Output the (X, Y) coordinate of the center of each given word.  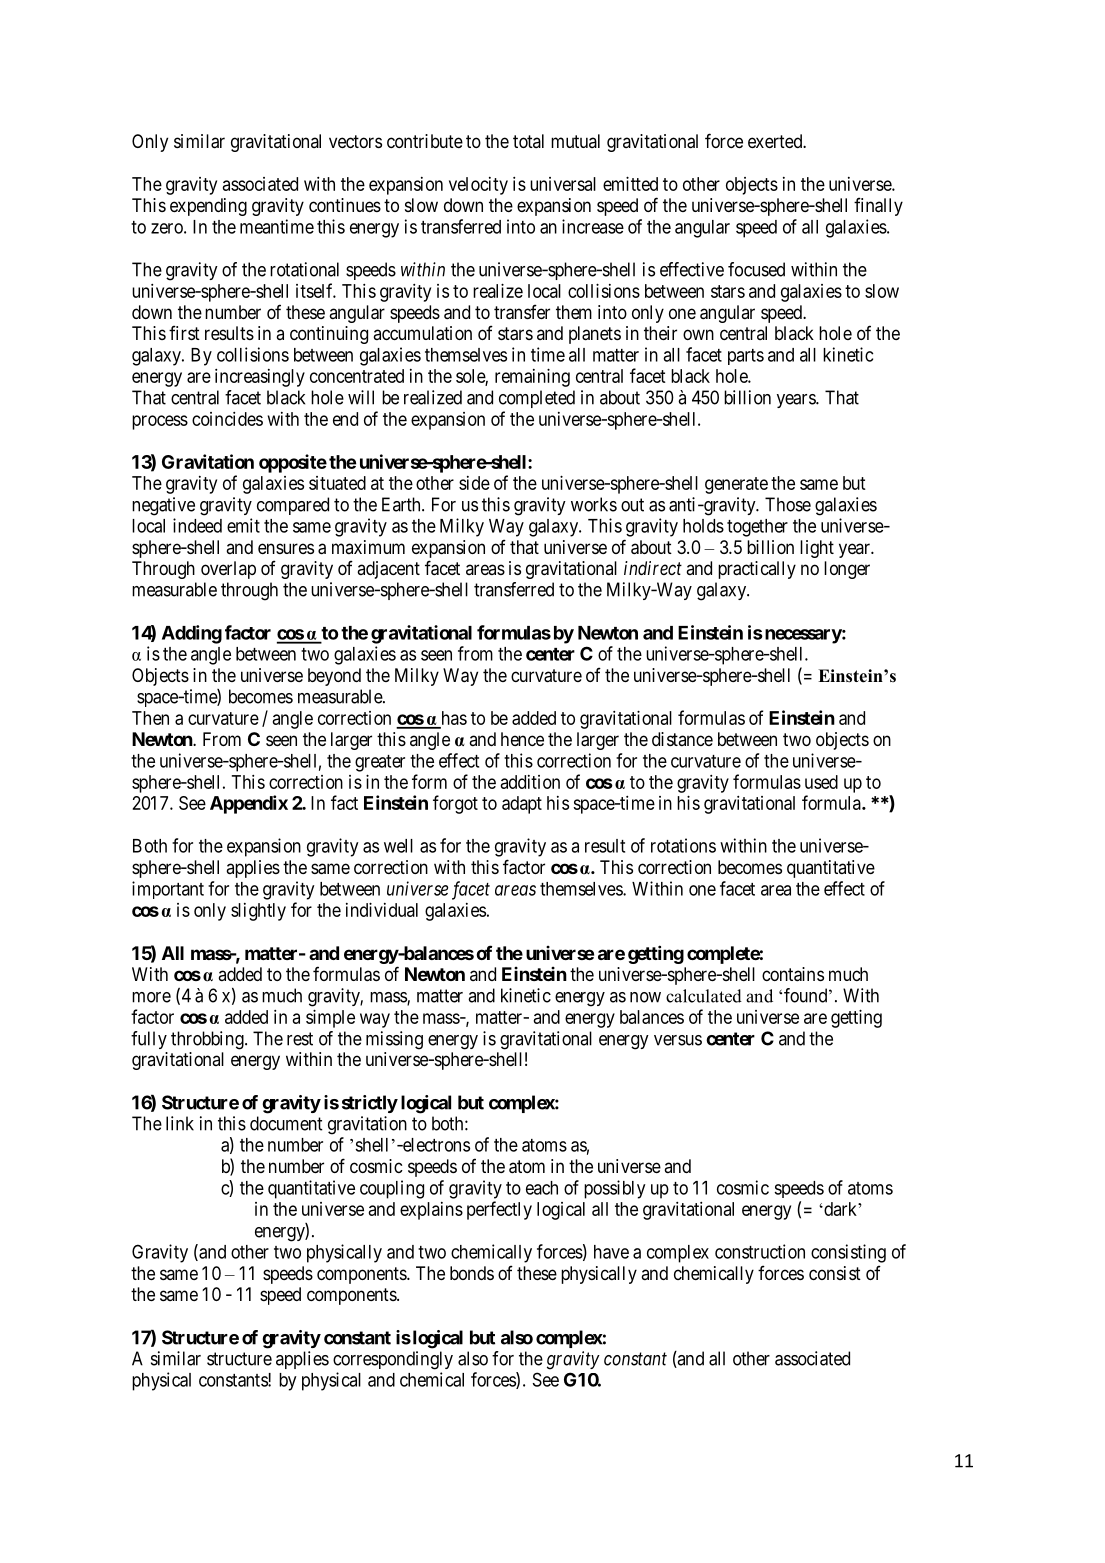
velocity (478, 186)
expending (208, 207)
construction (760, 1251)
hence (522, 739)
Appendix (249, 804)
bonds (472, 1273)
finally (878, 206)
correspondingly (393, 1360)
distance (682, 739)
